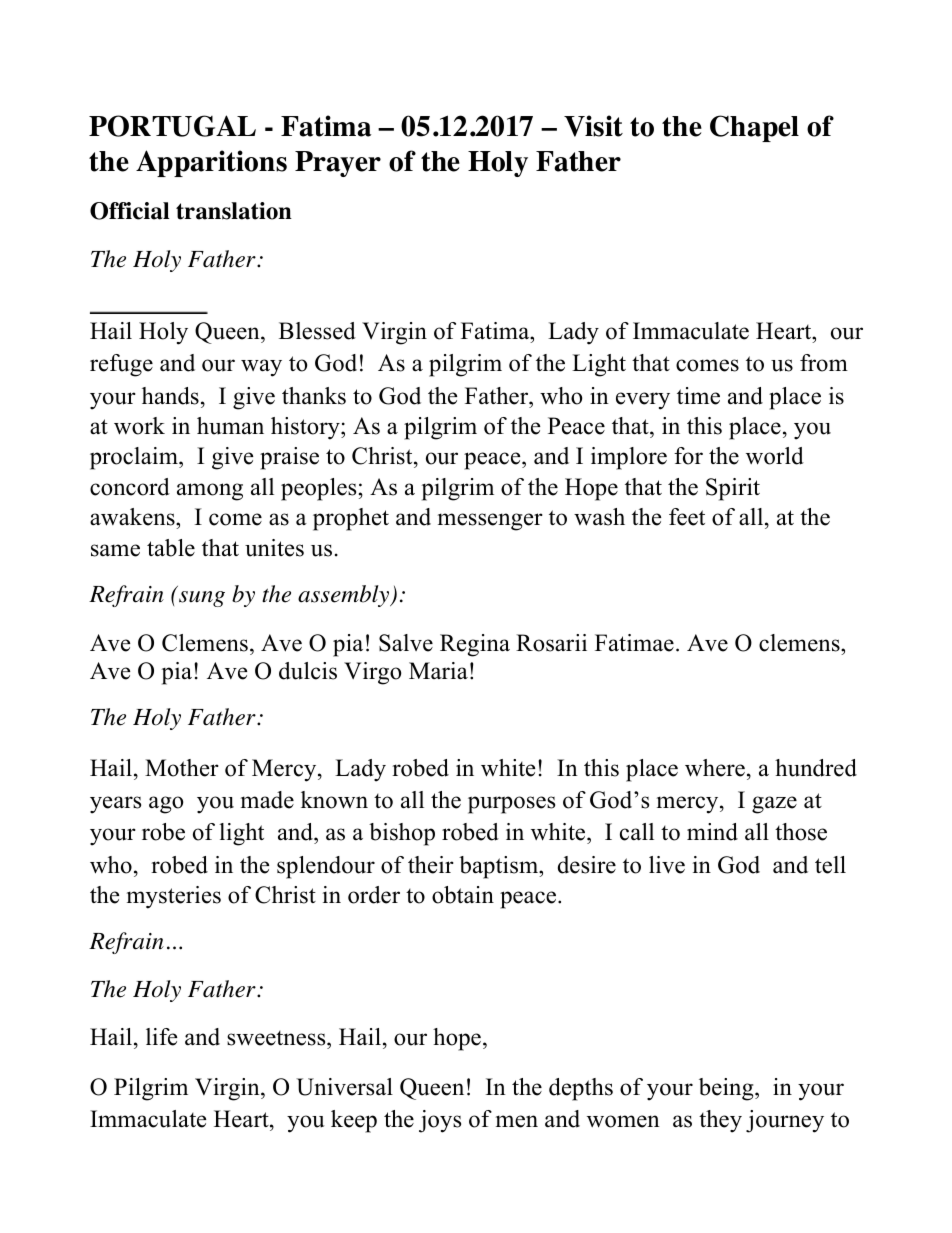 This screenshot has width=952, height=1233. What do you see at coordinates (202, 599) in the screenshot?
I see `sung` at bounding box center [202, 599].
